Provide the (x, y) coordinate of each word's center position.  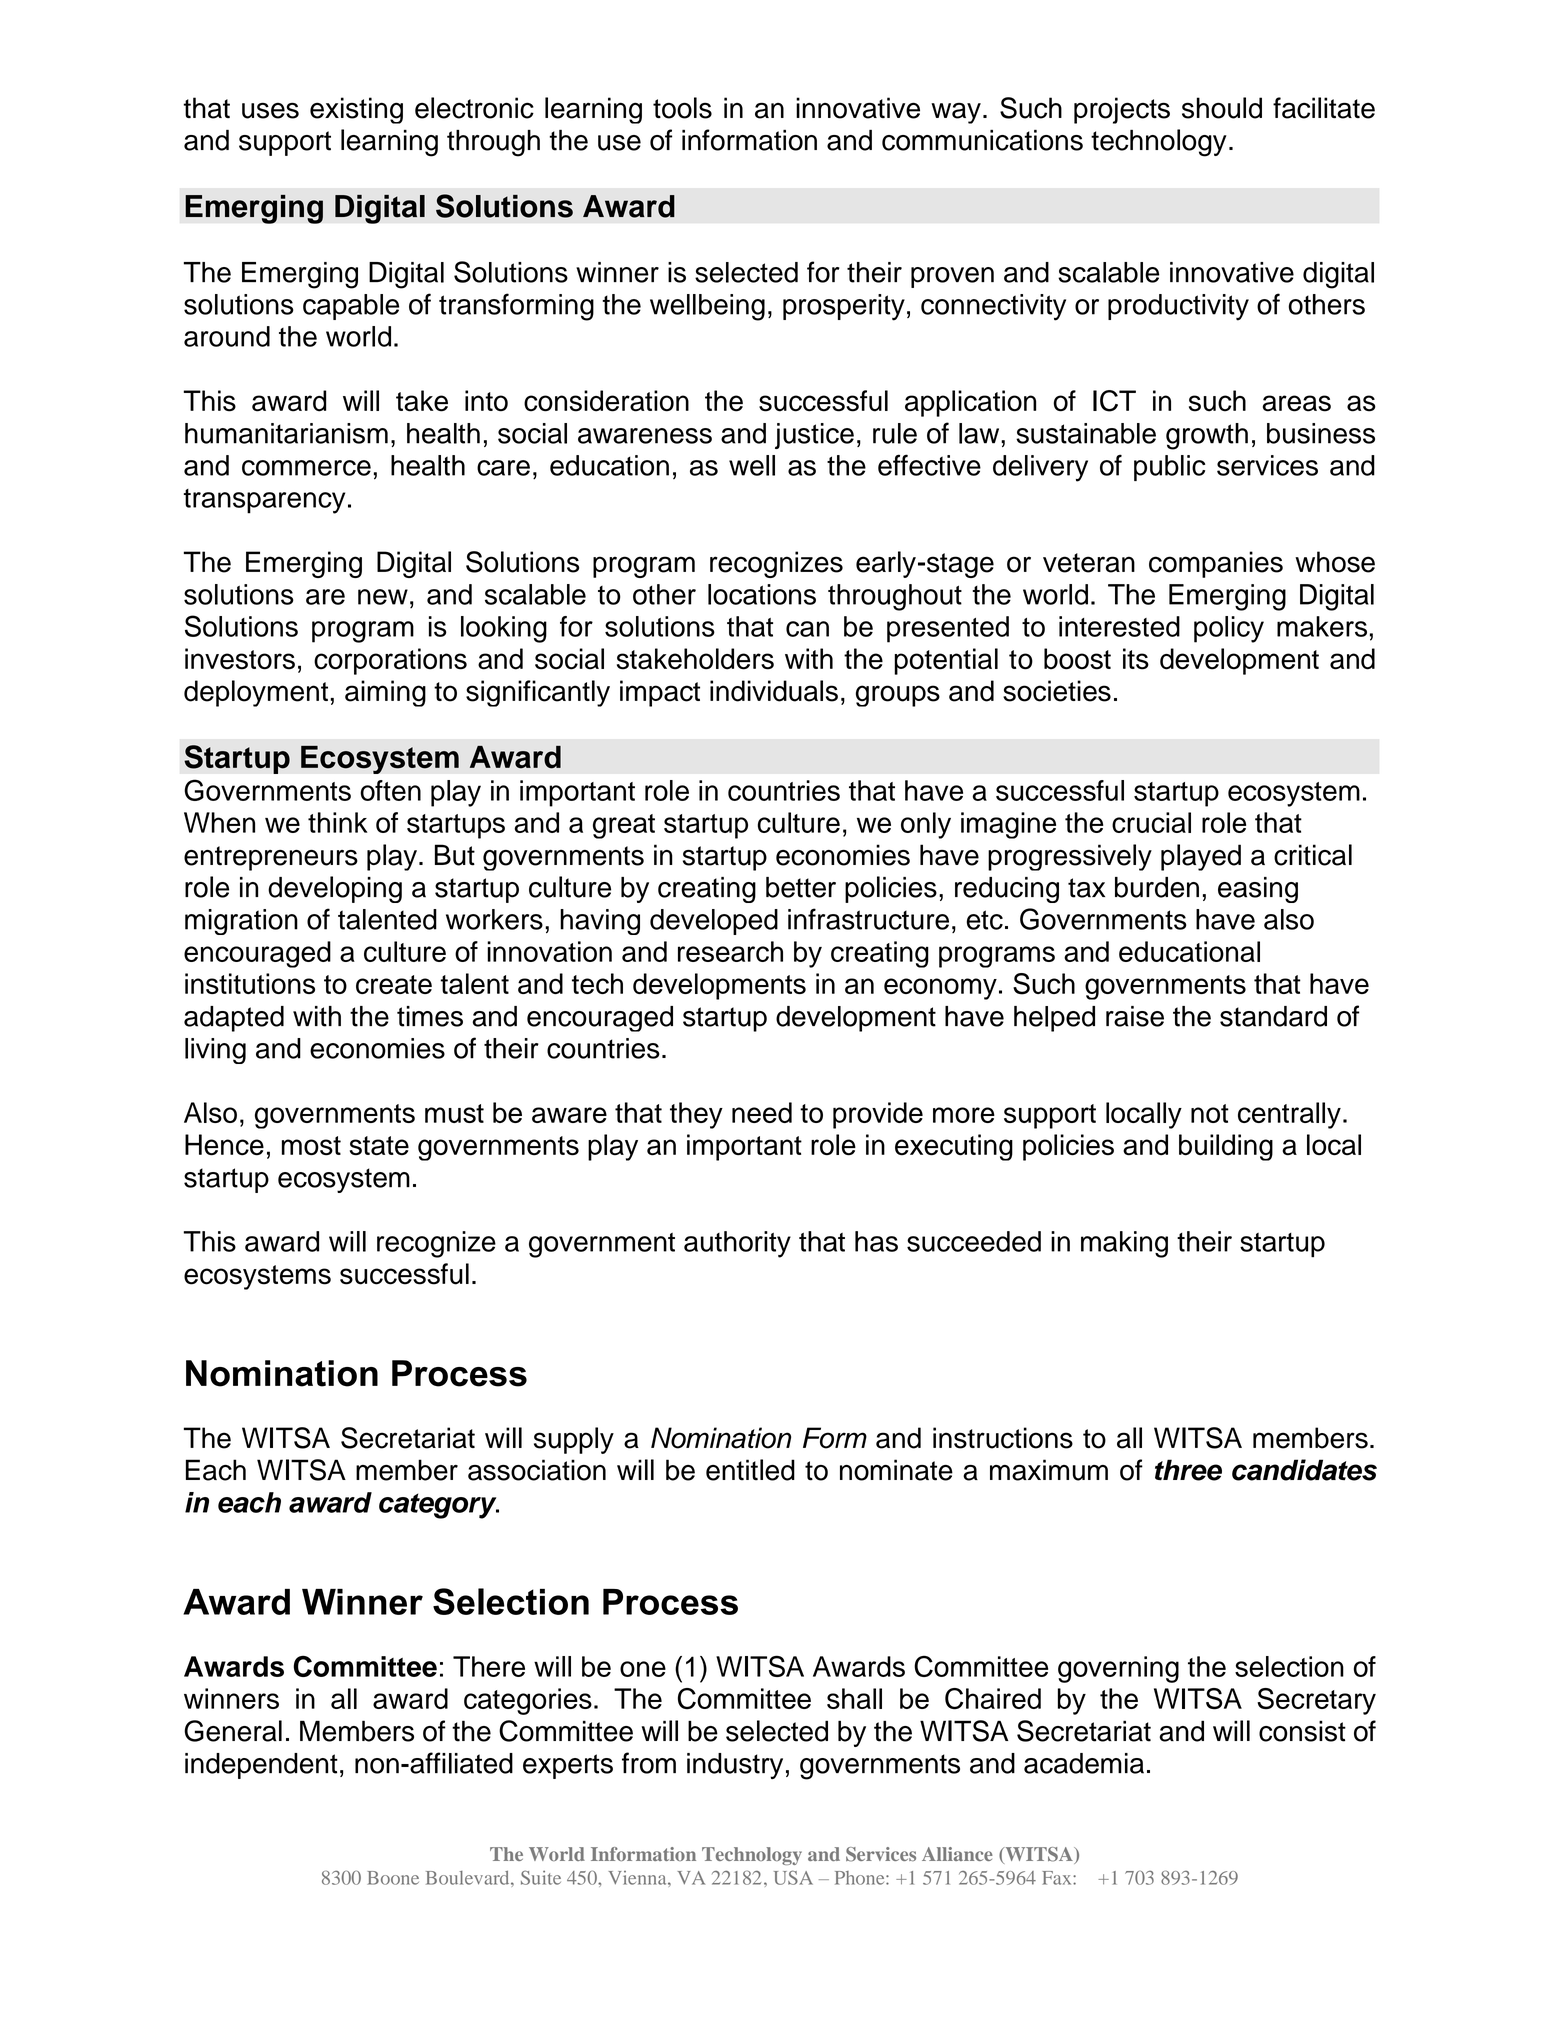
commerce (306, 468)
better (801, 887)
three (1188, 1470)
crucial (1151, 822)
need (762, 1112)
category (439, 1506)
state (379, 1146)
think (338, 822)
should (1222, 108)
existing (356, 110)
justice (814, 436)
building (1226, 1147)
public (1169, 468)
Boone (393, 1878)
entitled (750, 1470)
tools (682, 108)
